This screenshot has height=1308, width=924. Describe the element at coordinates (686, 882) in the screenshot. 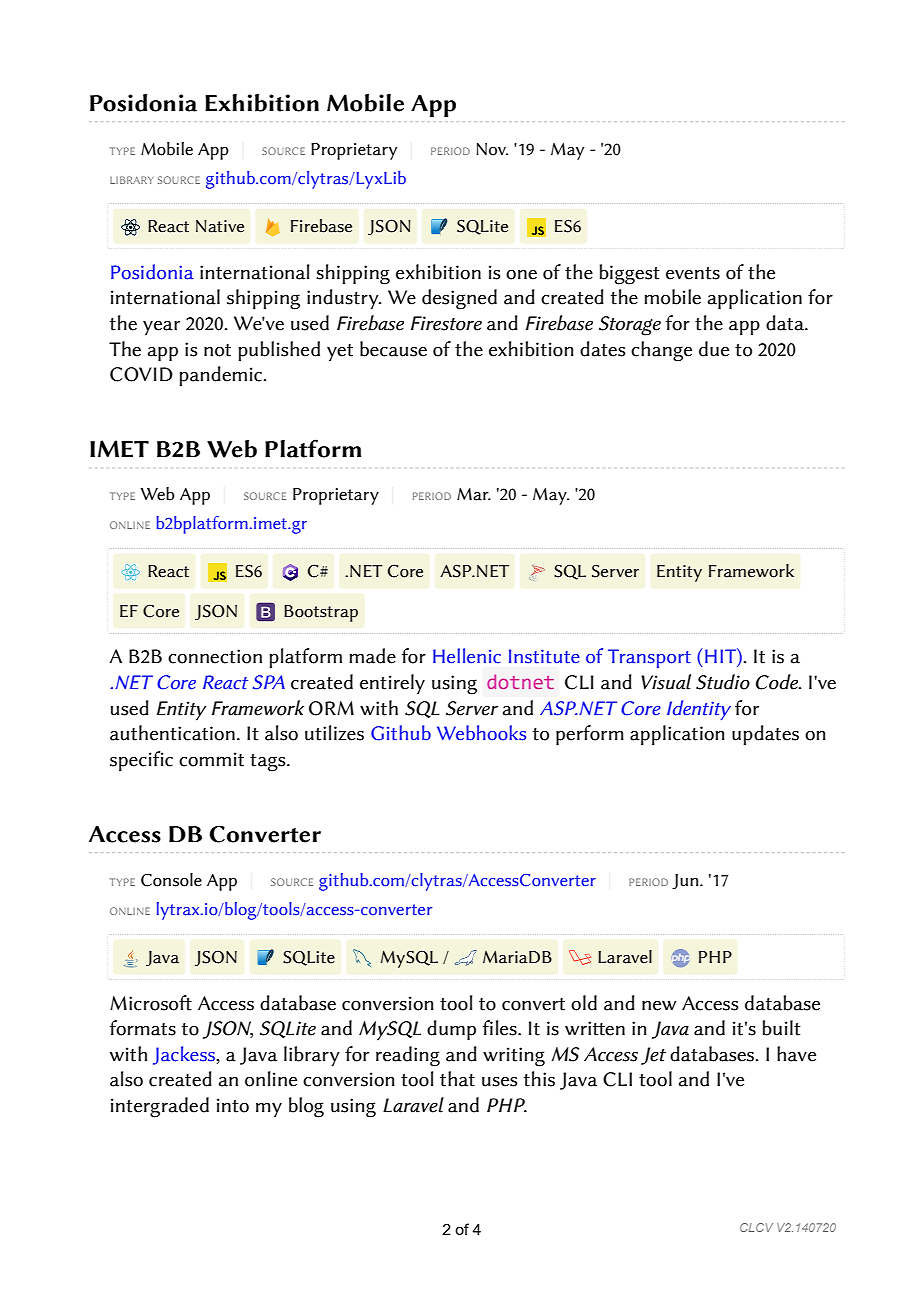

I see `Jun` at that location.
